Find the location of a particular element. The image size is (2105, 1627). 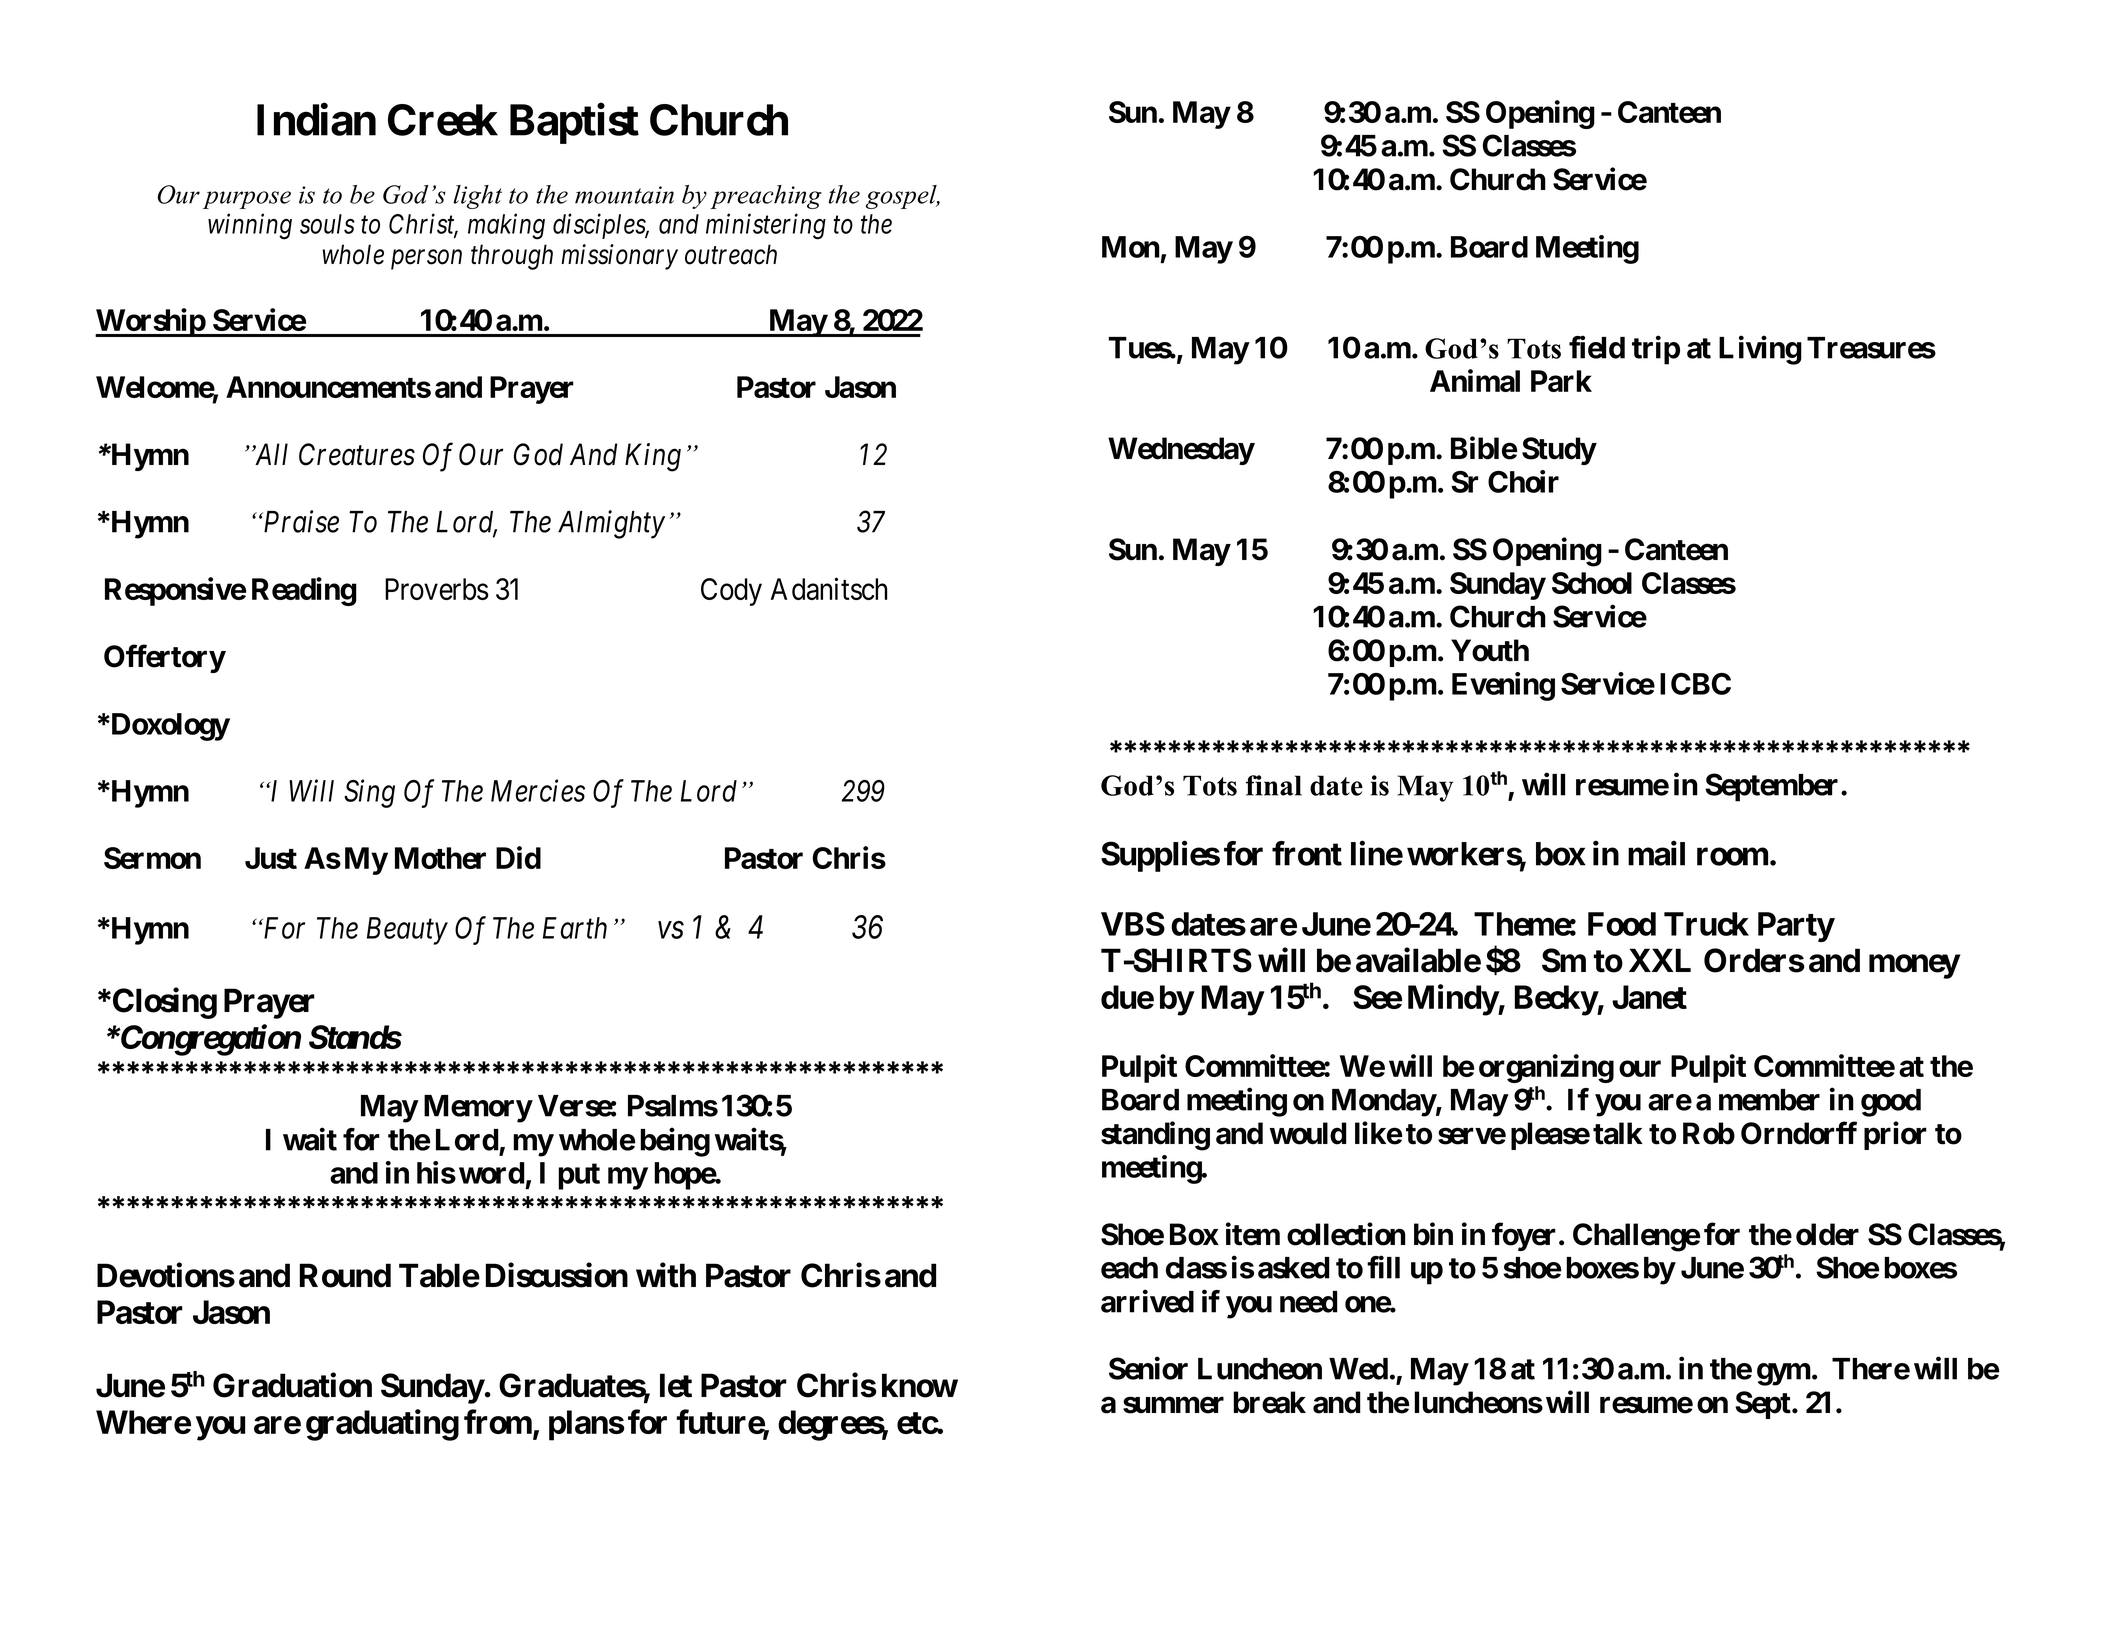

gospel is located at coordinates (902, 197).
